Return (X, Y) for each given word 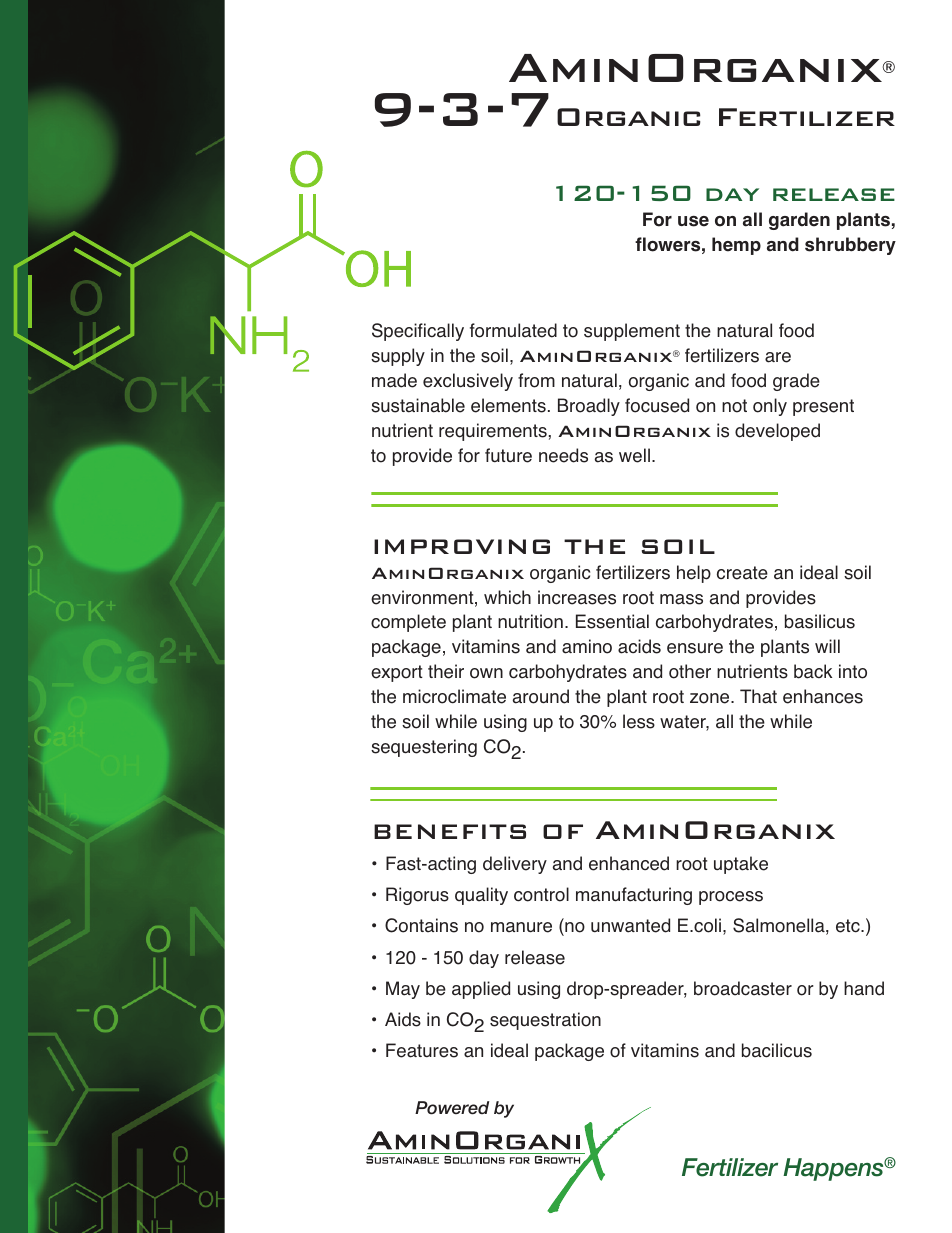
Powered (452, 1108)
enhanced (629, 863)
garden (799, 221)
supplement (632, 332)
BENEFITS (450, 831)
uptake (741, 865)
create (742, 573)
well (634, 455)
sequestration (545, 1021)
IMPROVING (462, 546)
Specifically (418, 332)
